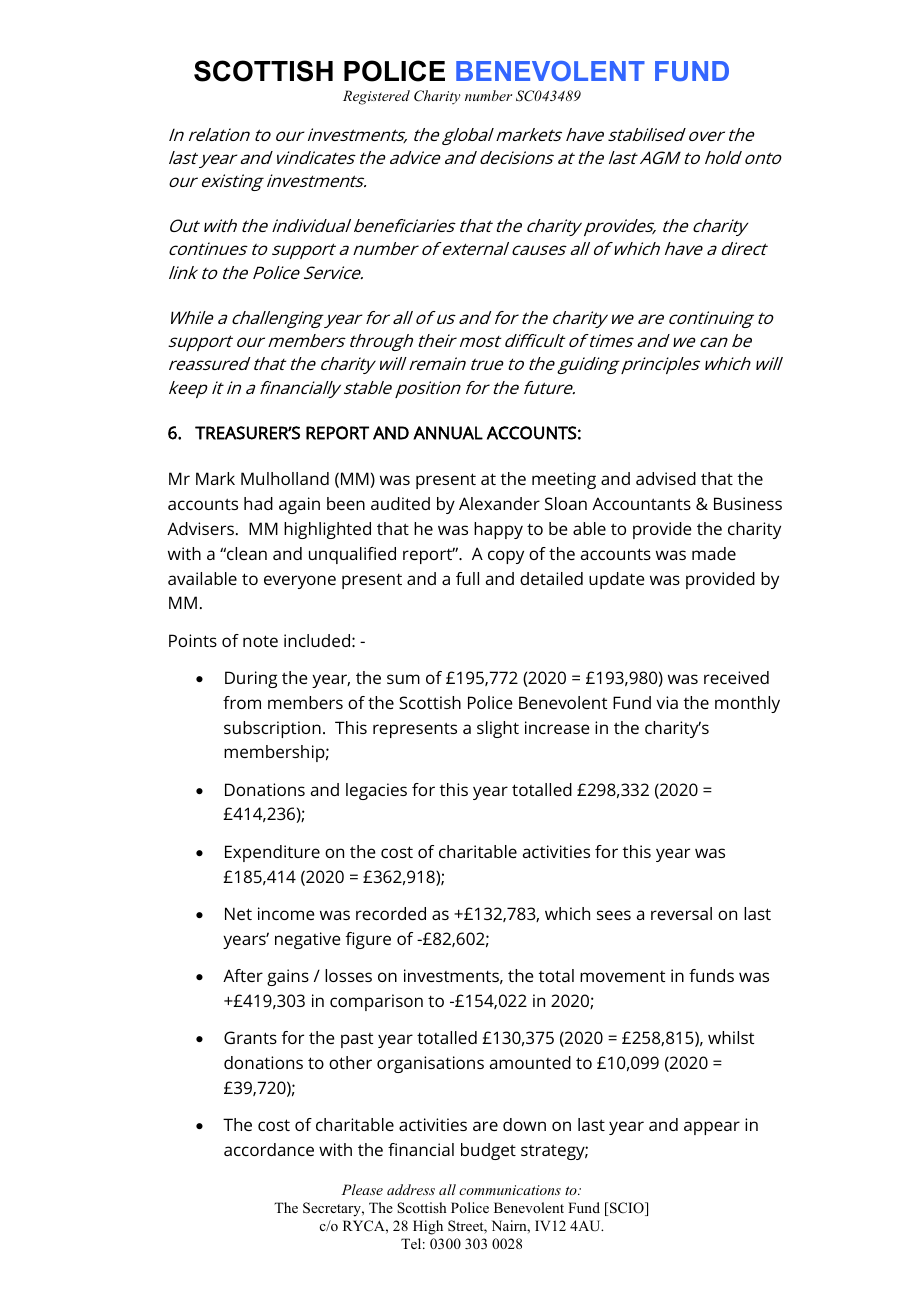  Describe the element at coordinates (448, 433) in the page. I see `ANNUAL` at that location.
